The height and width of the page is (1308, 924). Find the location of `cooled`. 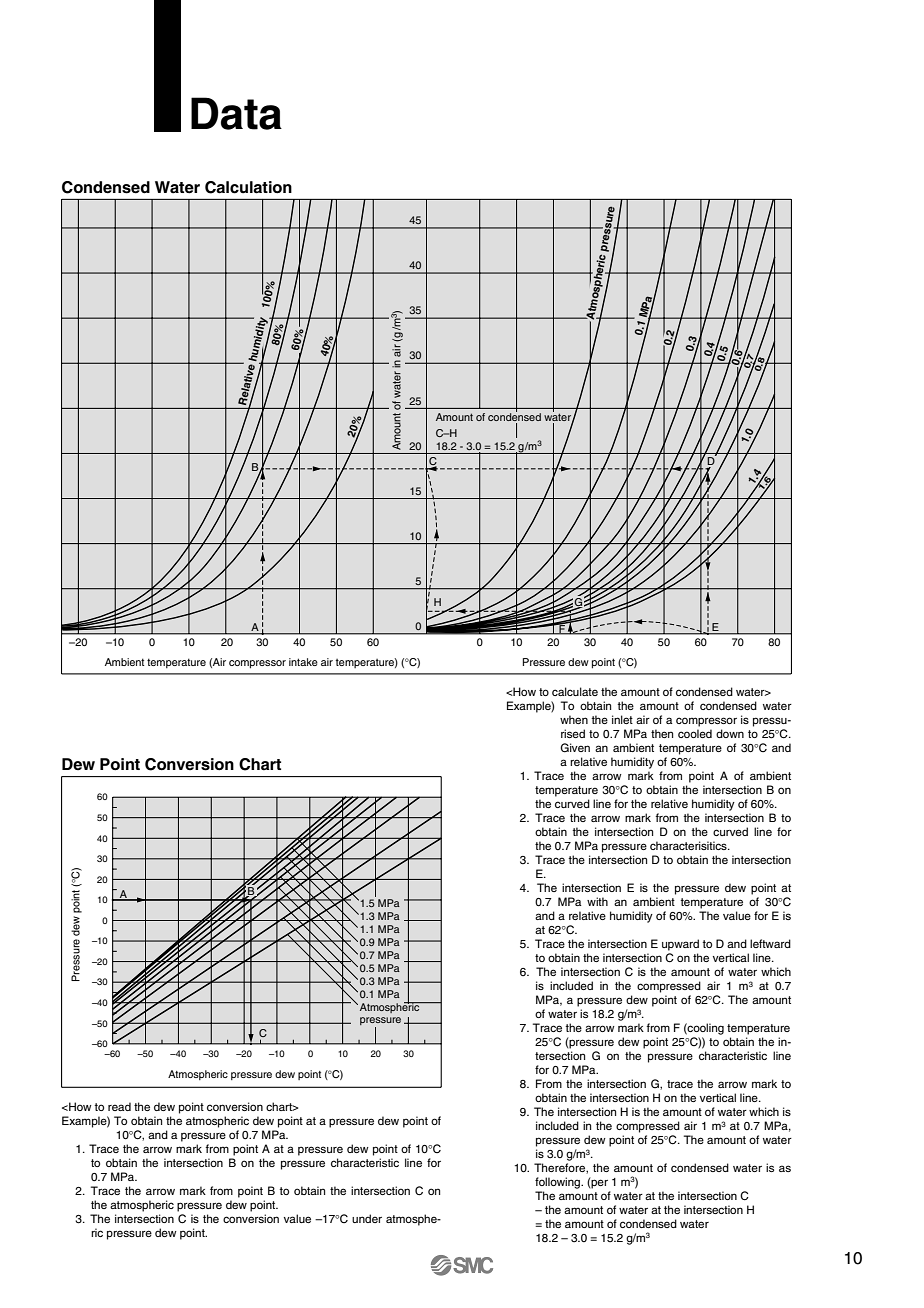

cooled is located at coordinates (695, 733).
